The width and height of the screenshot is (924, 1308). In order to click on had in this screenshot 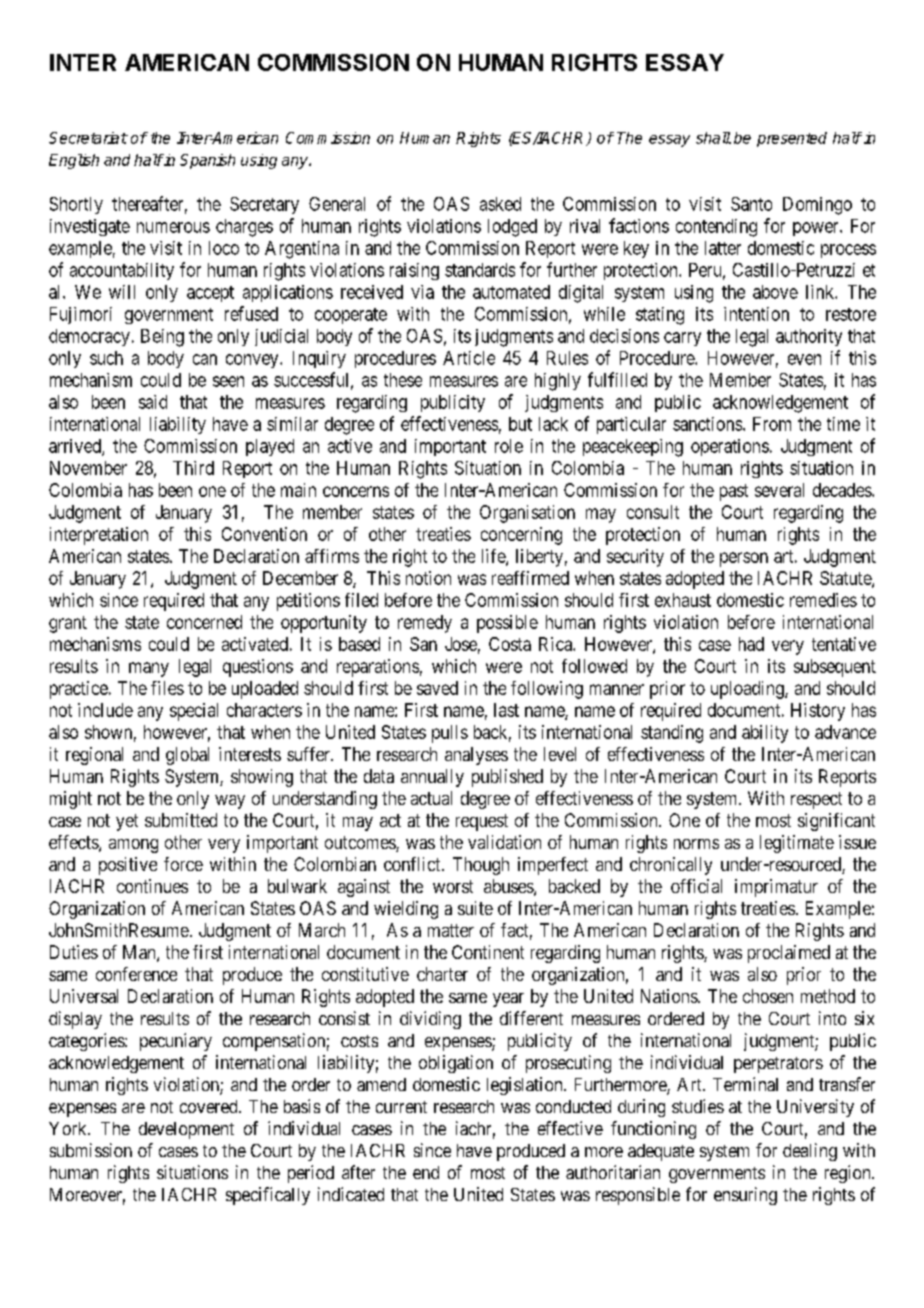, I will do `click(751, 644)`.
